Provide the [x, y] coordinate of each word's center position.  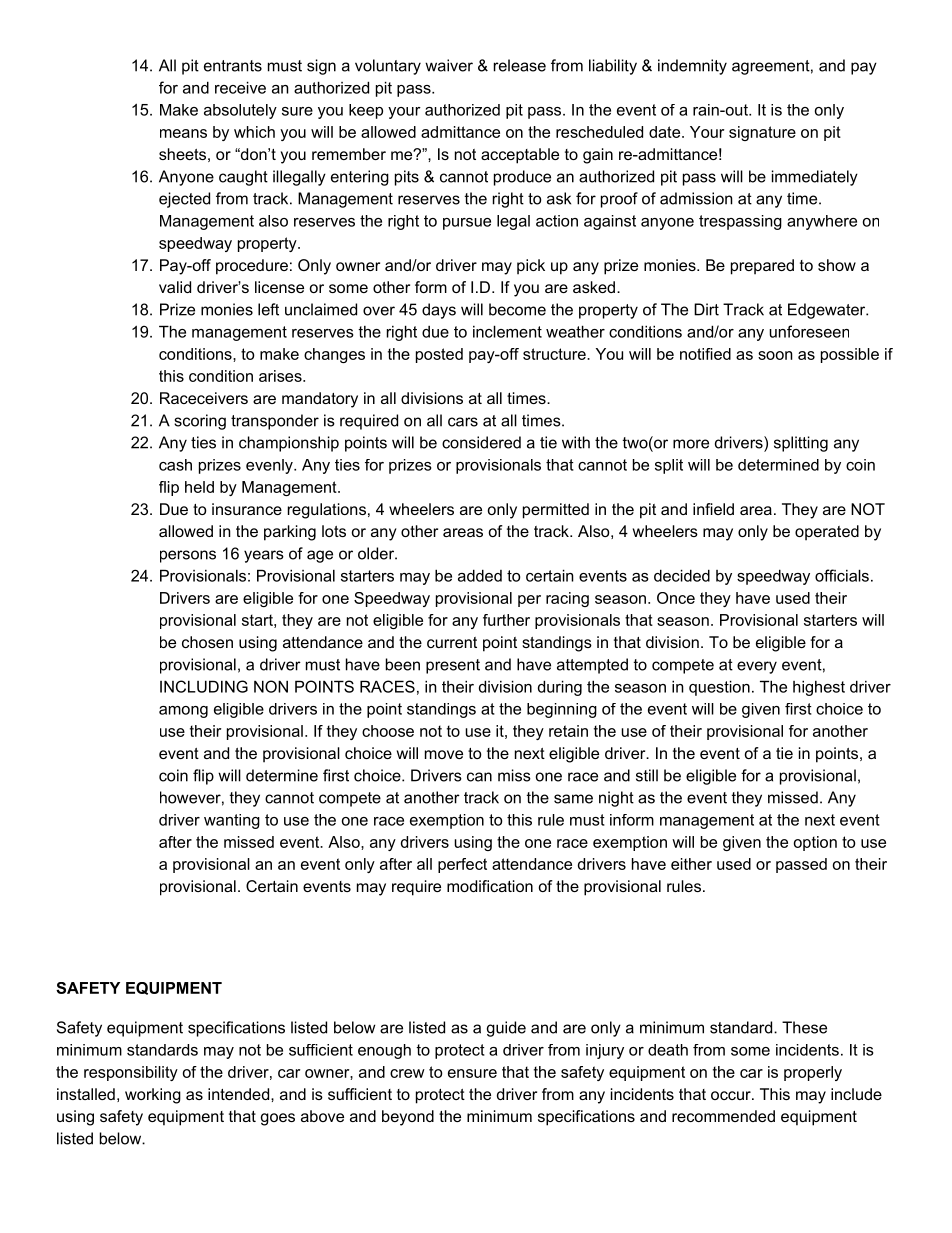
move [444, 754]
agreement [771, 67]
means [183, 133]
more [691, 444]
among [183, 712]
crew [407, 1073]
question [719, 688]
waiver [449, 65]
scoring [200, 422]
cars [463, 422]
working [153, 1096]
